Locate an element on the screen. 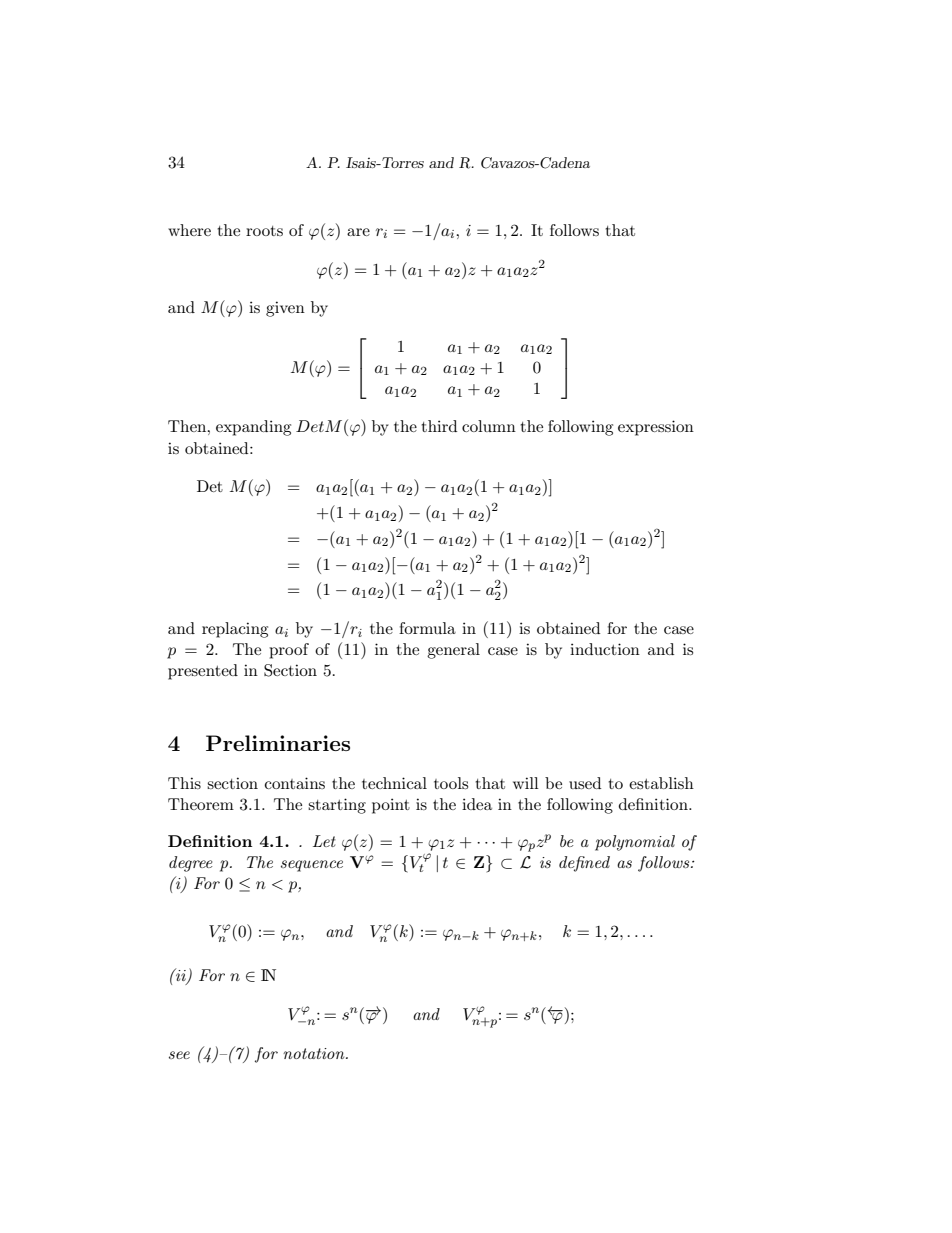  expression is located at coordinates (656, 428).
